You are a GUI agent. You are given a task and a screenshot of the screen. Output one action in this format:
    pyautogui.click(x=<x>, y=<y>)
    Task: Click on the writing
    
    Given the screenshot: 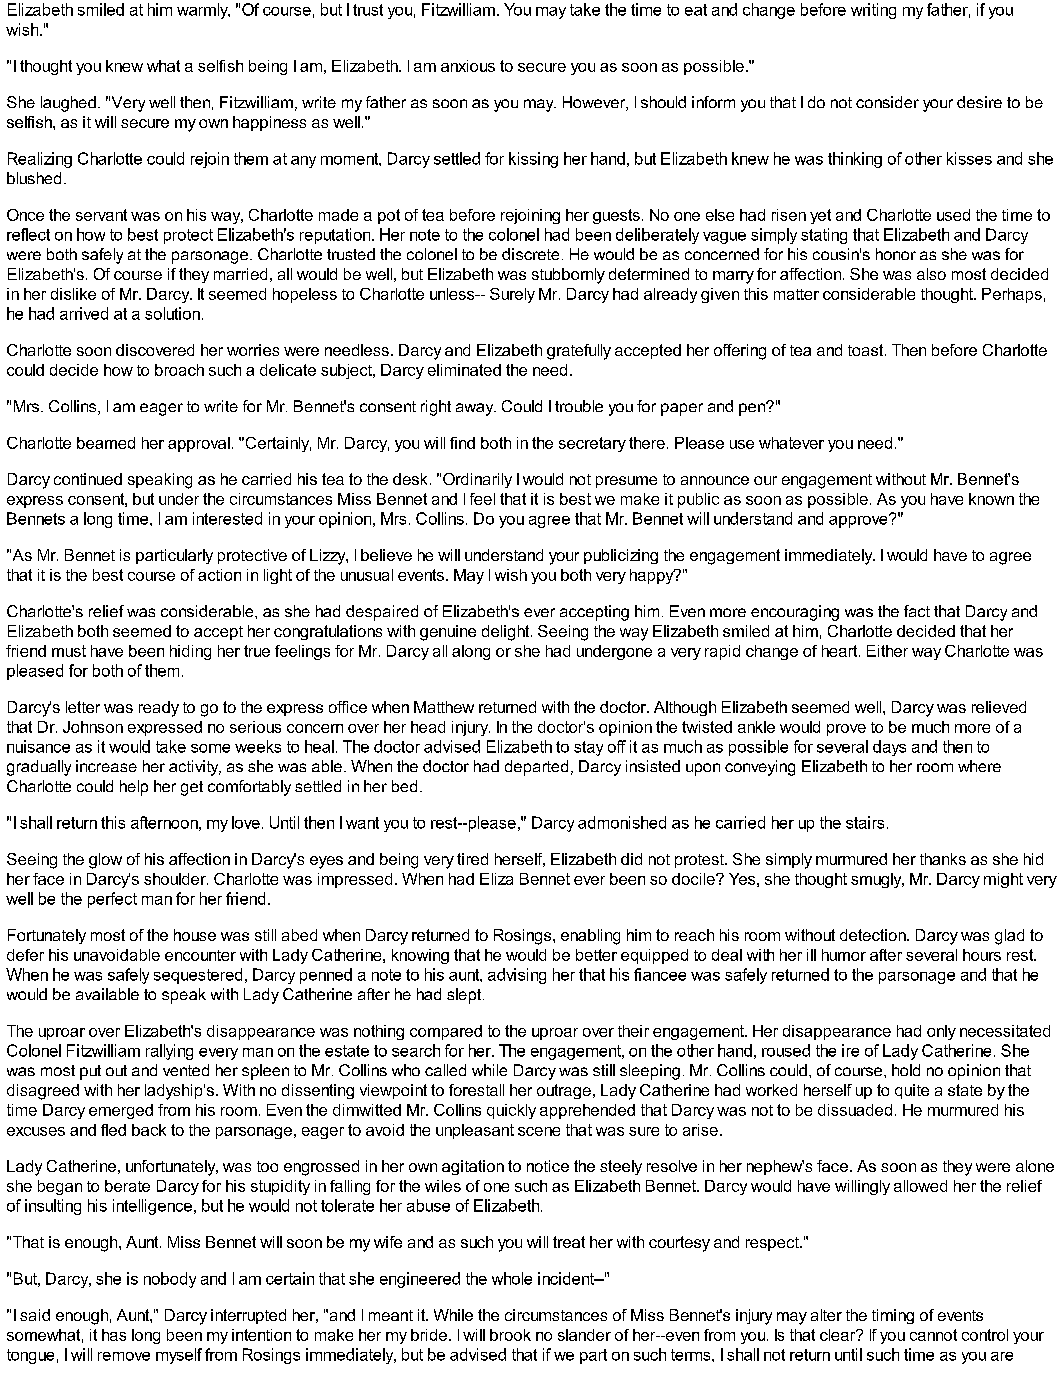 What is the action you would take?
    pyautogui.click(x=873, y=11)
